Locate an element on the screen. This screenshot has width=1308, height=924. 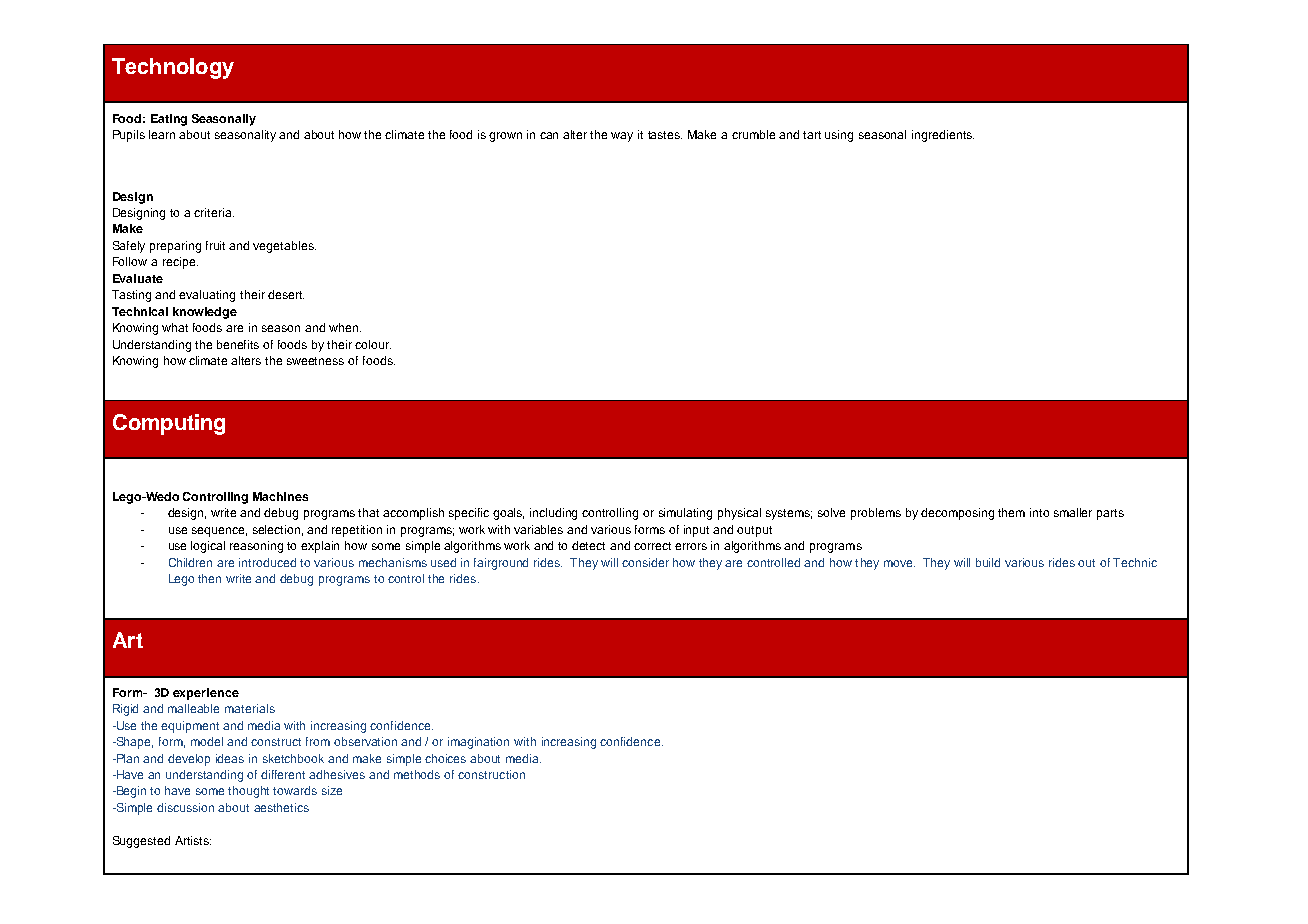
using is located at coordinates (839, 136).
